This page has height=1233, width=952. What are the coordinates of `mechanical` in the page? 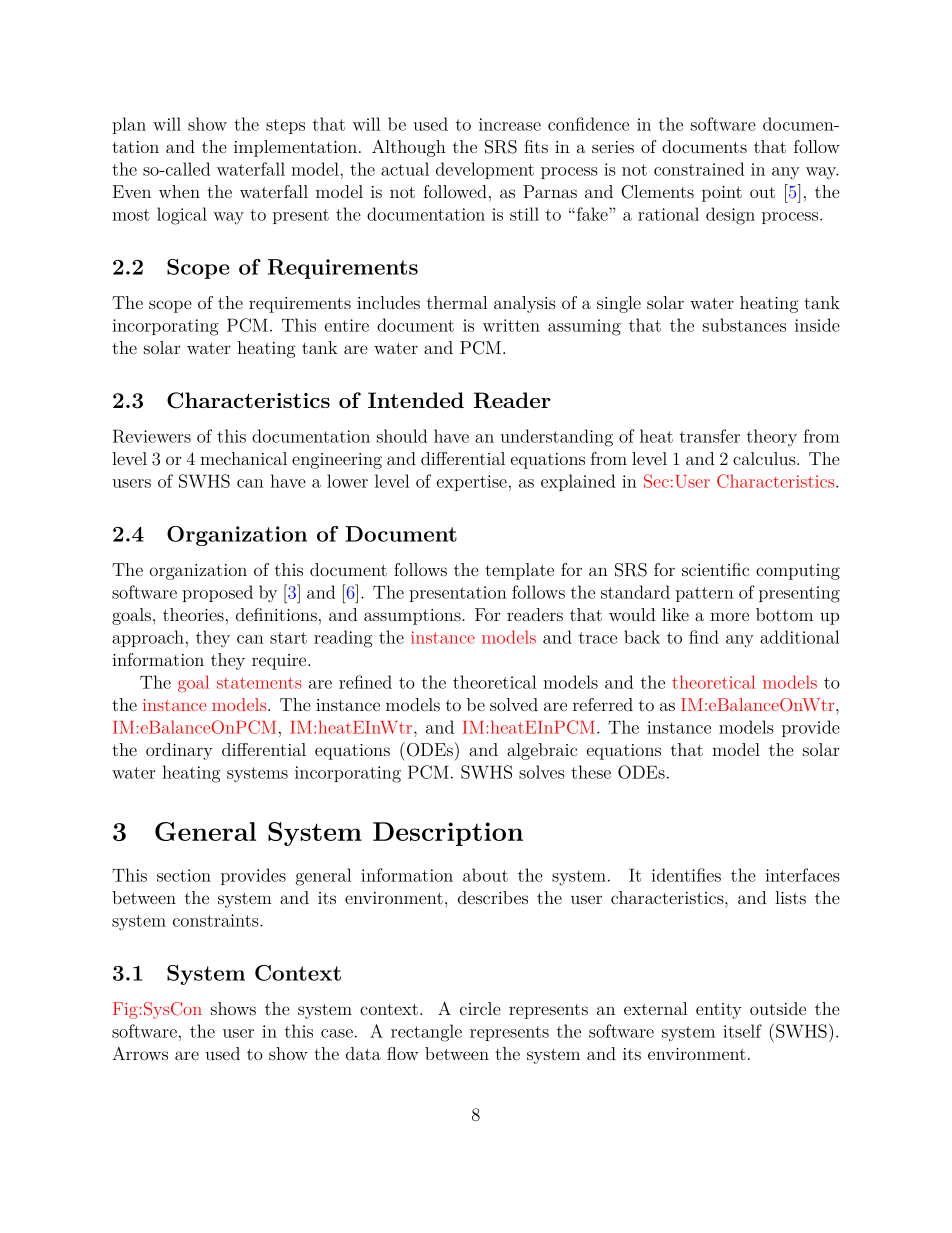 It's located at (243, 458).
